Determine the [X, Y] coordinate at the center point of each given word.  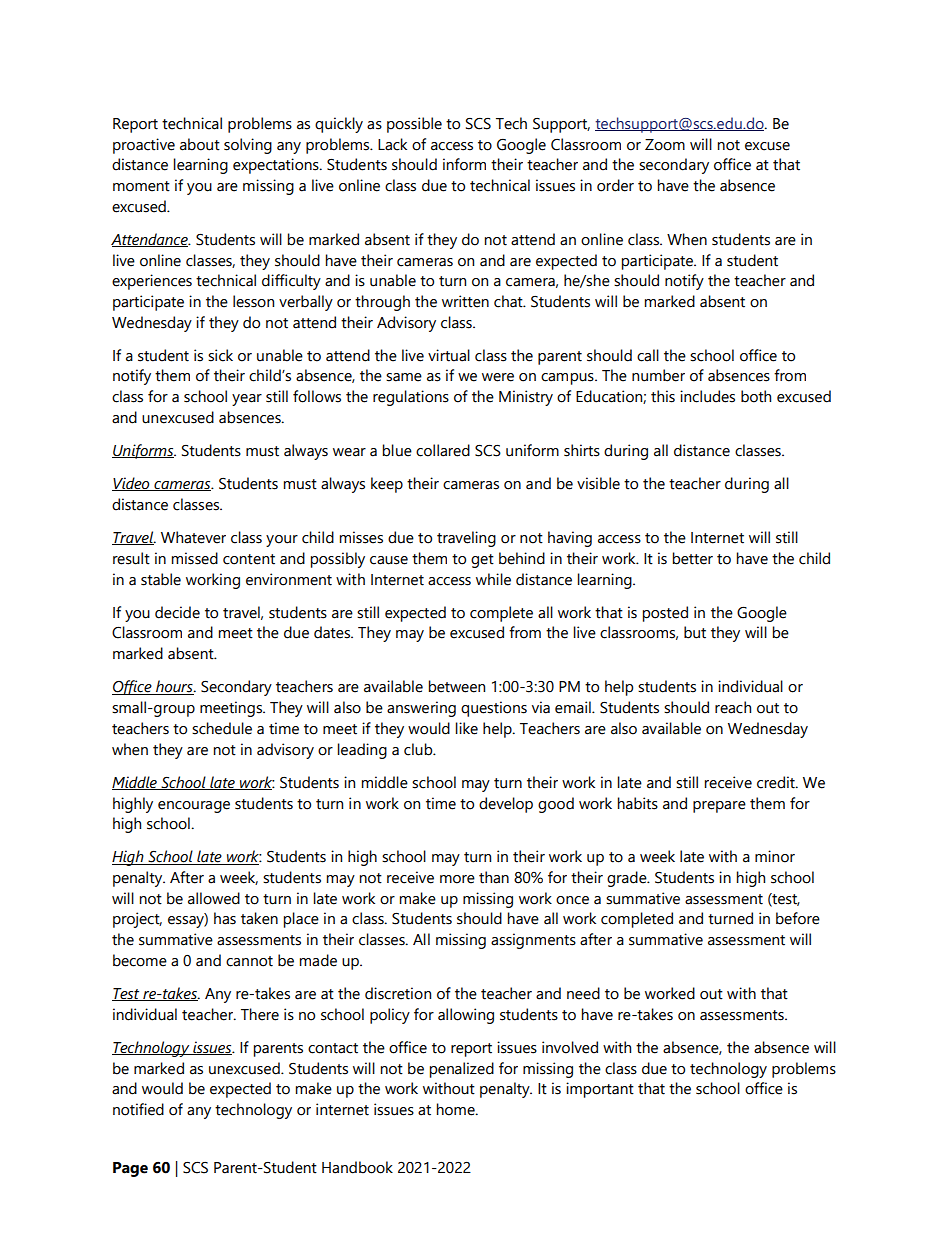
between [457, 686]
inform [464, 164]
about [200, 144]
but [695, 632]
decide [177, 612]
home [457, 1109]
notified [138, 1109]
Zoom [665, 145]
